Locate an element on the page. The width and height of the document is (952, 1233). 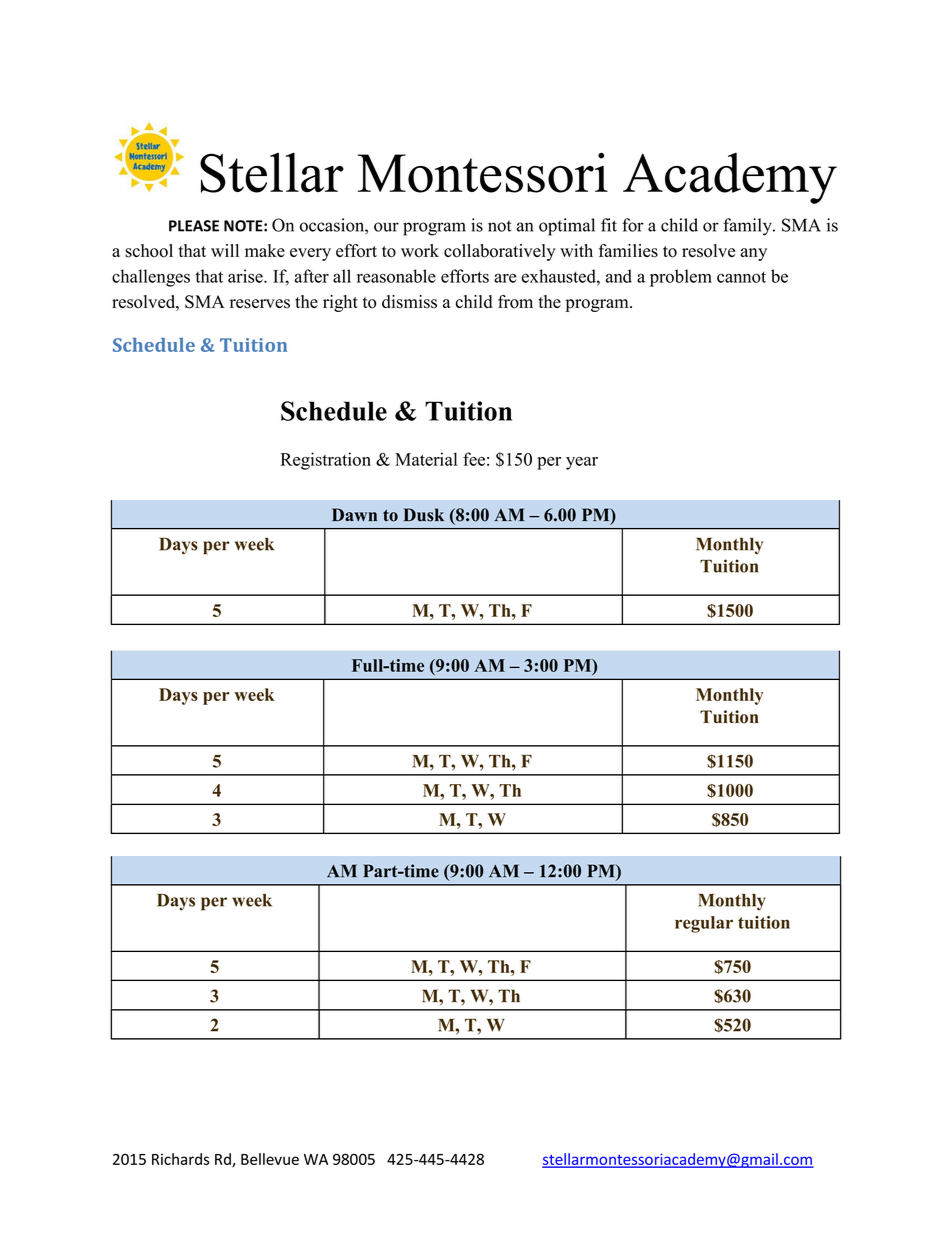
problem is located at coordinates (681, 278).
